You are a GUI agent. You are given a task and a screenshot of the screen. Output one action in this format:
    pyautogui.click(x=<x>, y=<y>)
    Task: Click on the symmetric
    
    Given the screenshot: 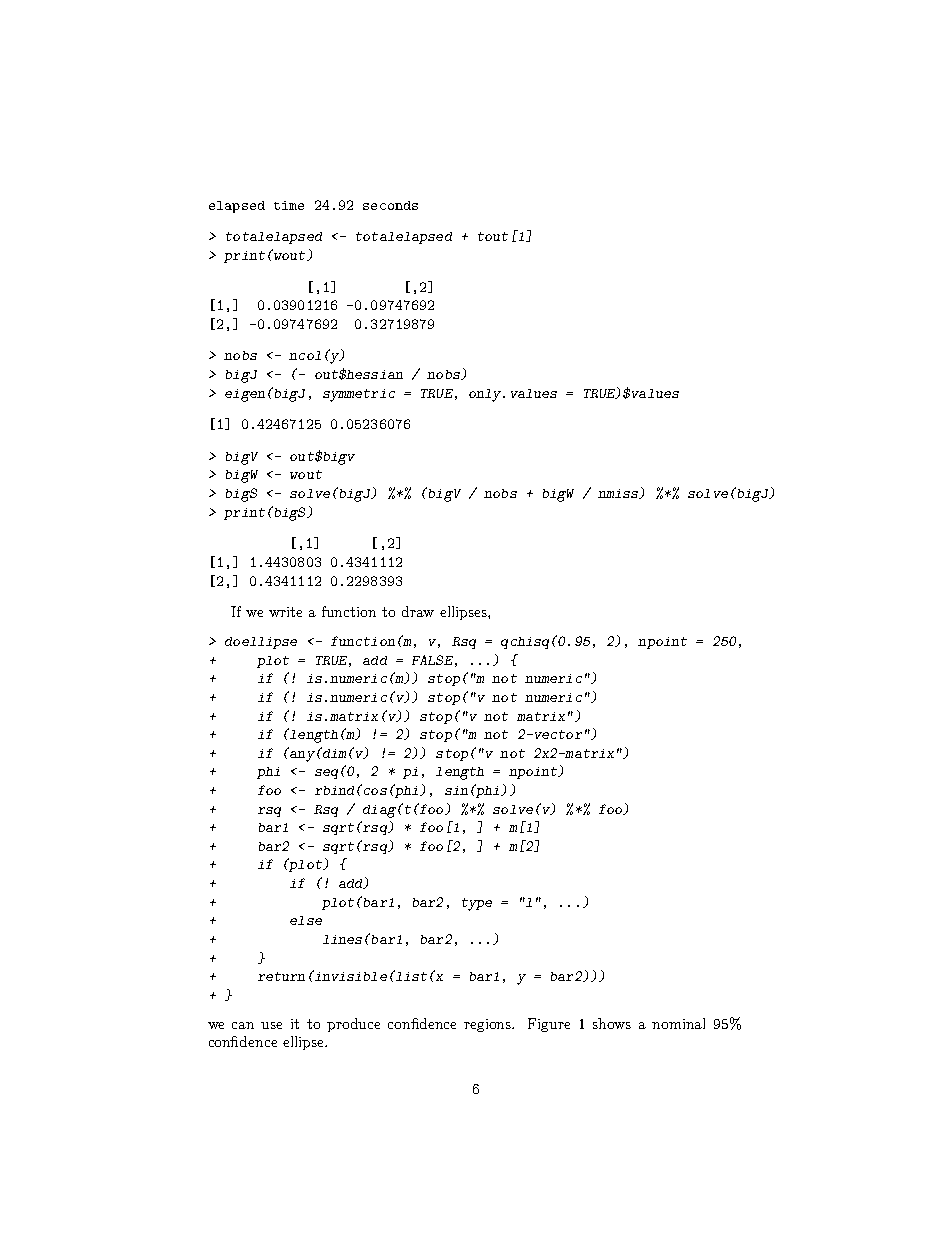 What is the action you would take?
    pyautogui.click(x=359, y=395)
